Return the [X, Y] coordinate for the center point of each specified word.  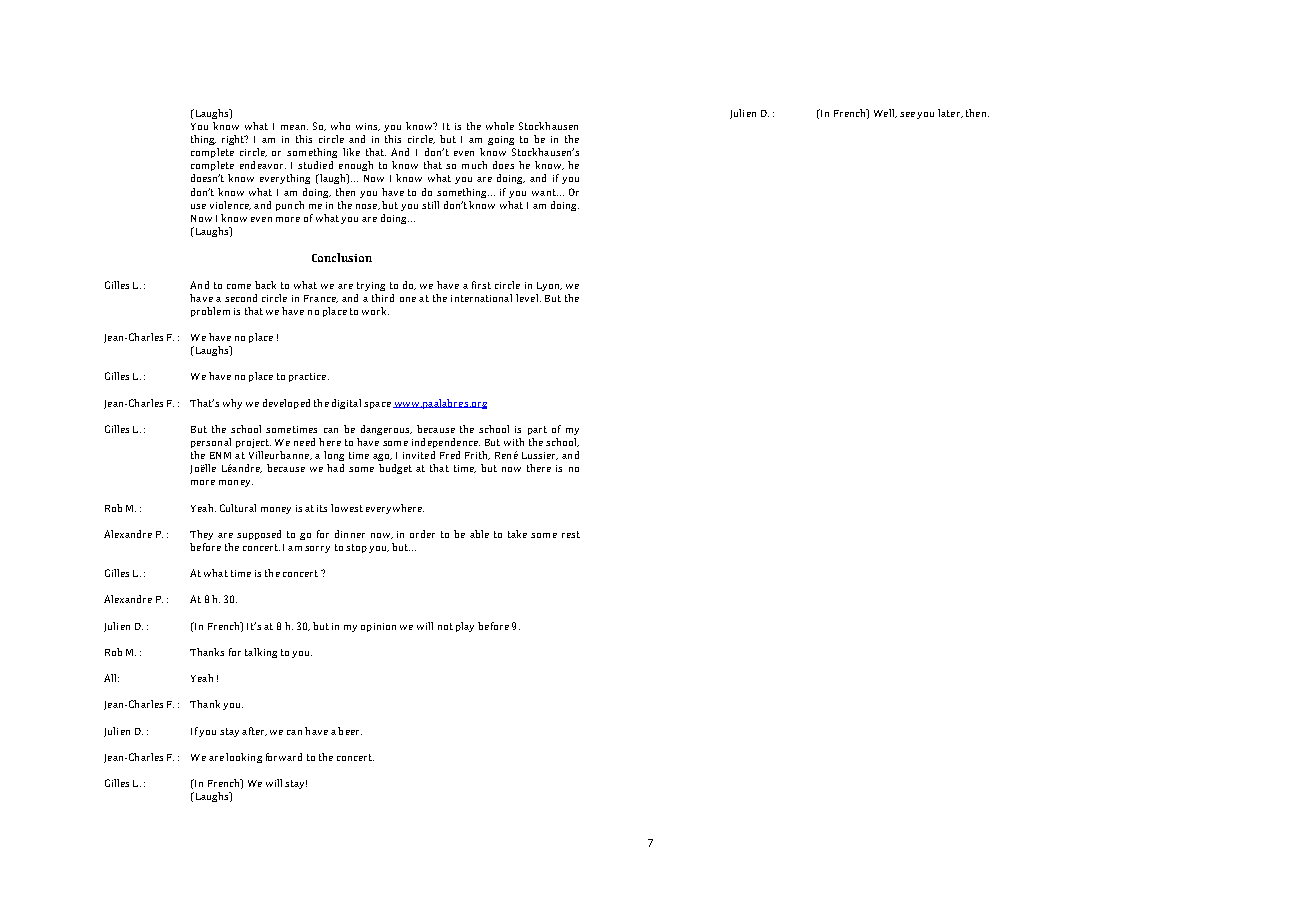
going [501, 140]
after [254, 731]
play [465, 627]
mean [294, 127]
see [907, 114]
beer [350, 731]
